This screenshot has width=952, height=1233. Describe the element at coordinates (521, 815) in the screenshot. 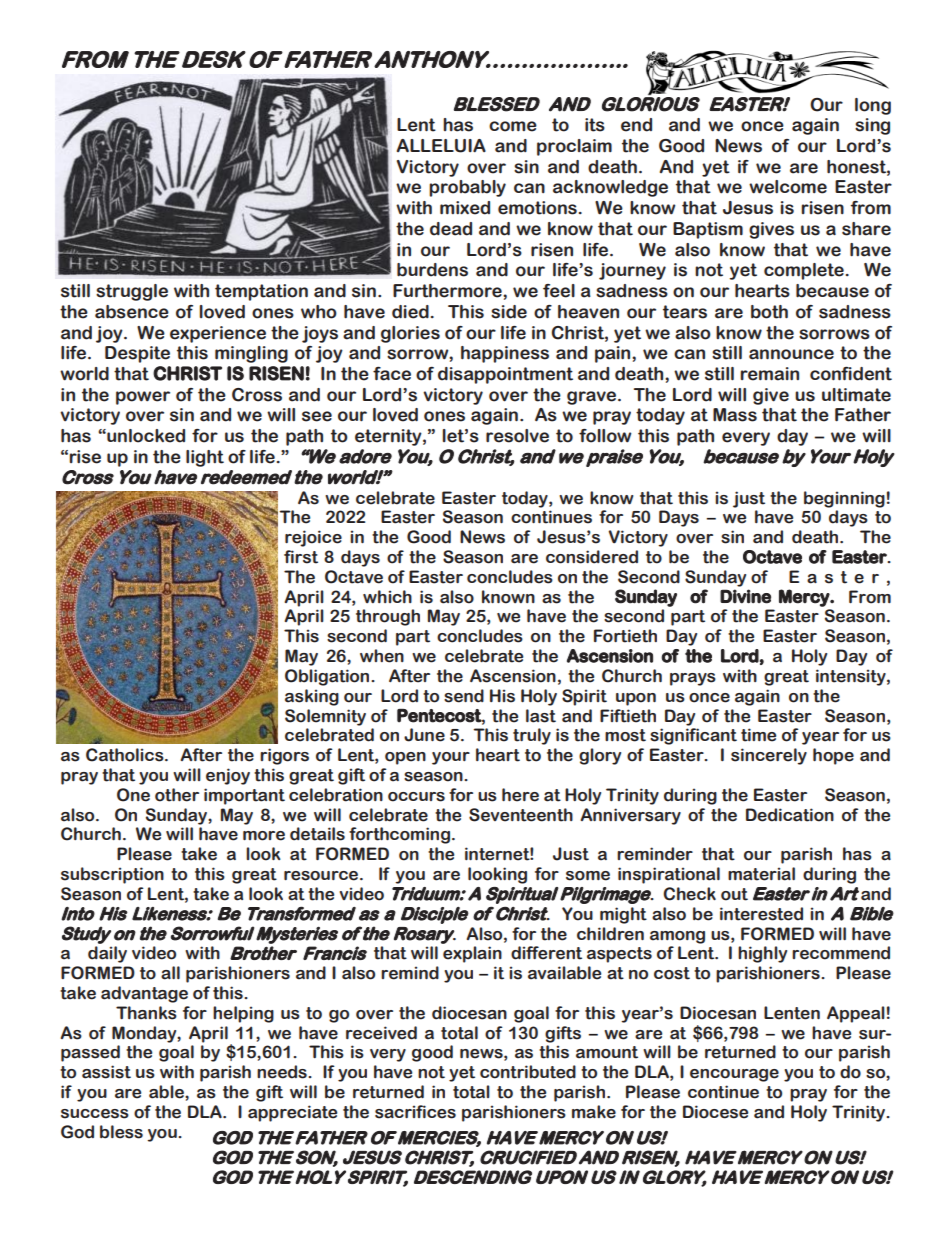

I see `Seventeenth` at that location.
